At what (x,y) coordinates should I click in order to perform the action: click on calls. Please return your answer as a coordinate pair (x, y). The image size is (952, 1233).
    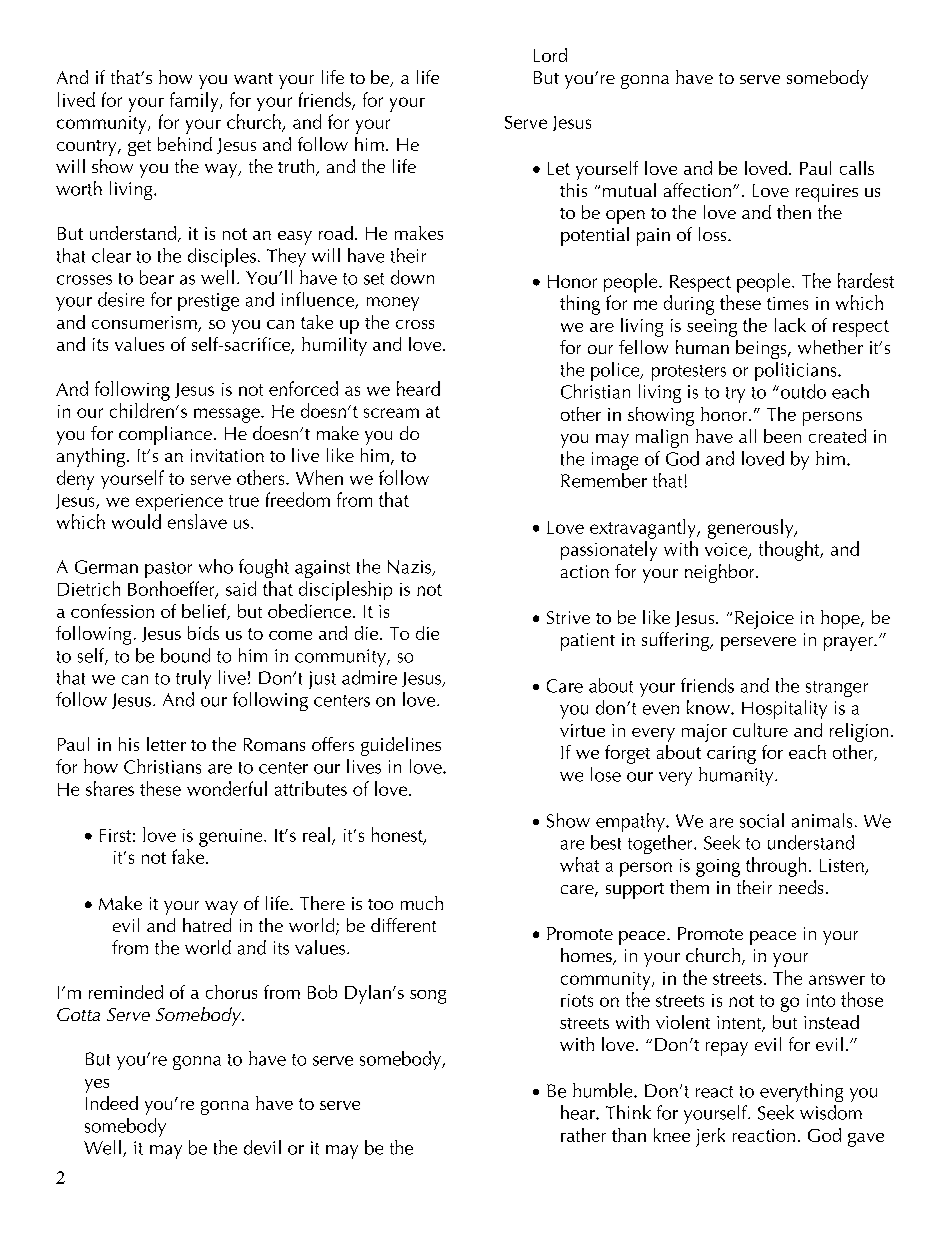
    Looking at the image, I should click on (857, 168).
